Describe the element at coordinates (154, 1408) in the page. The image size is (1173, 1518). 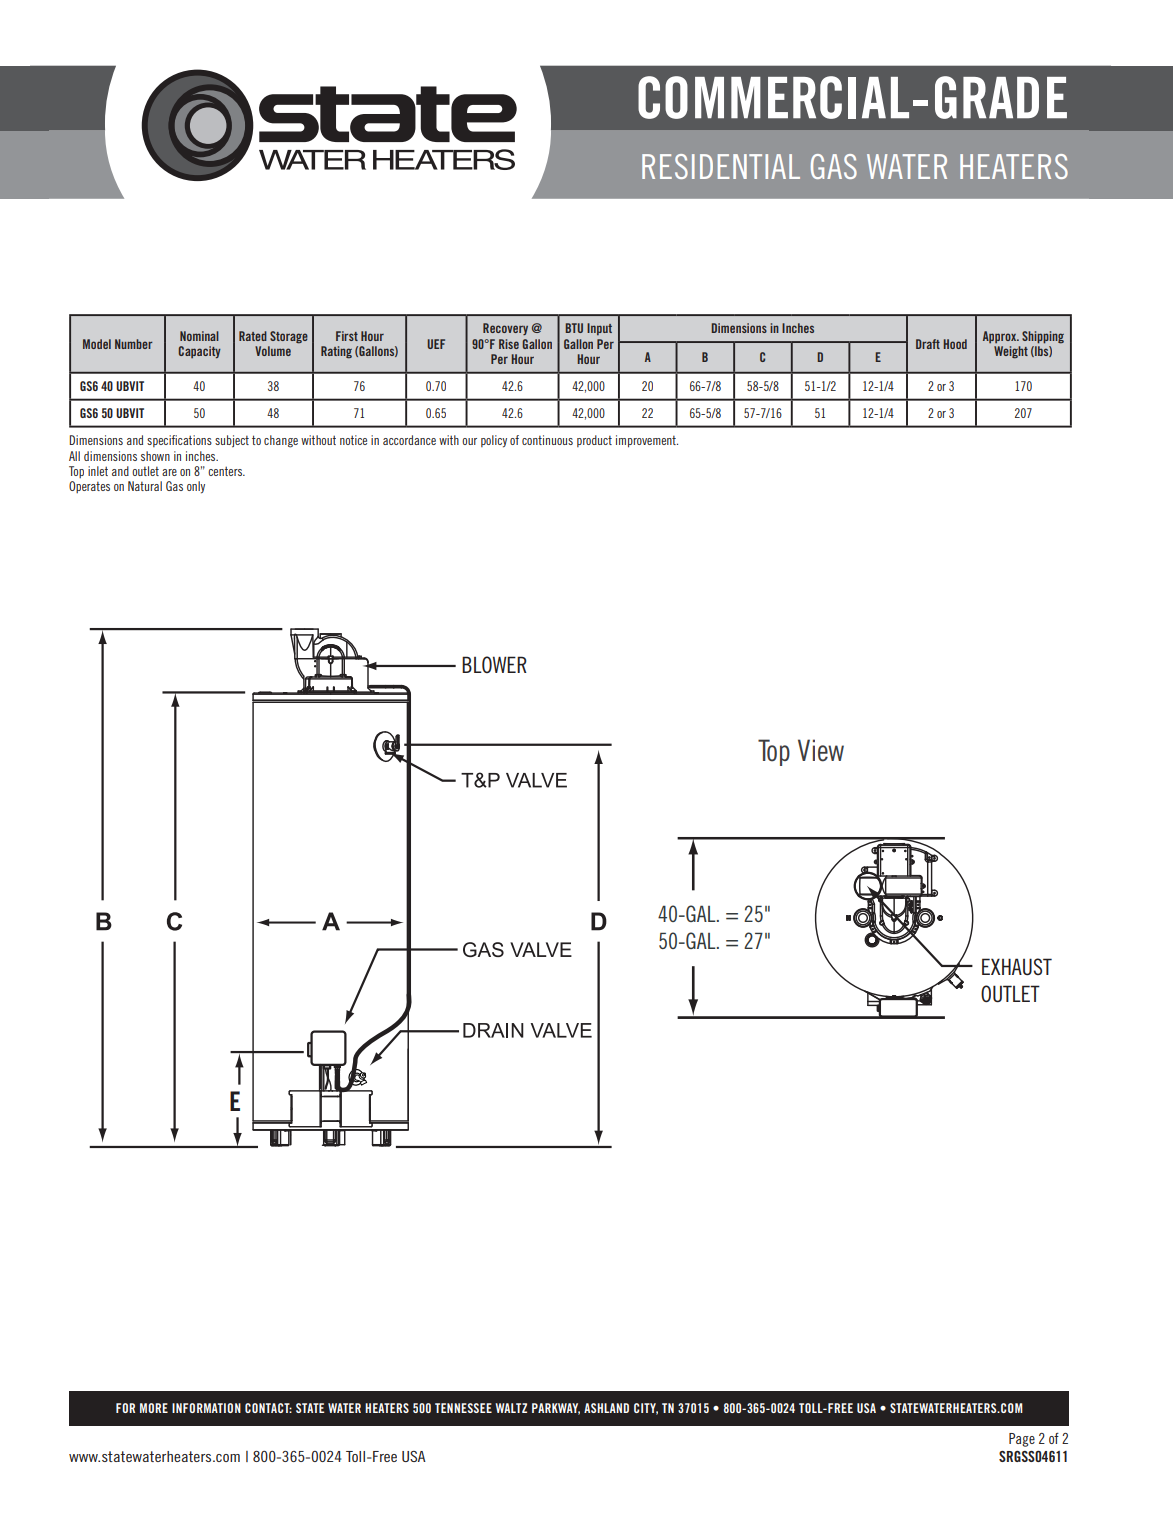
I see `MORE` at that location.
